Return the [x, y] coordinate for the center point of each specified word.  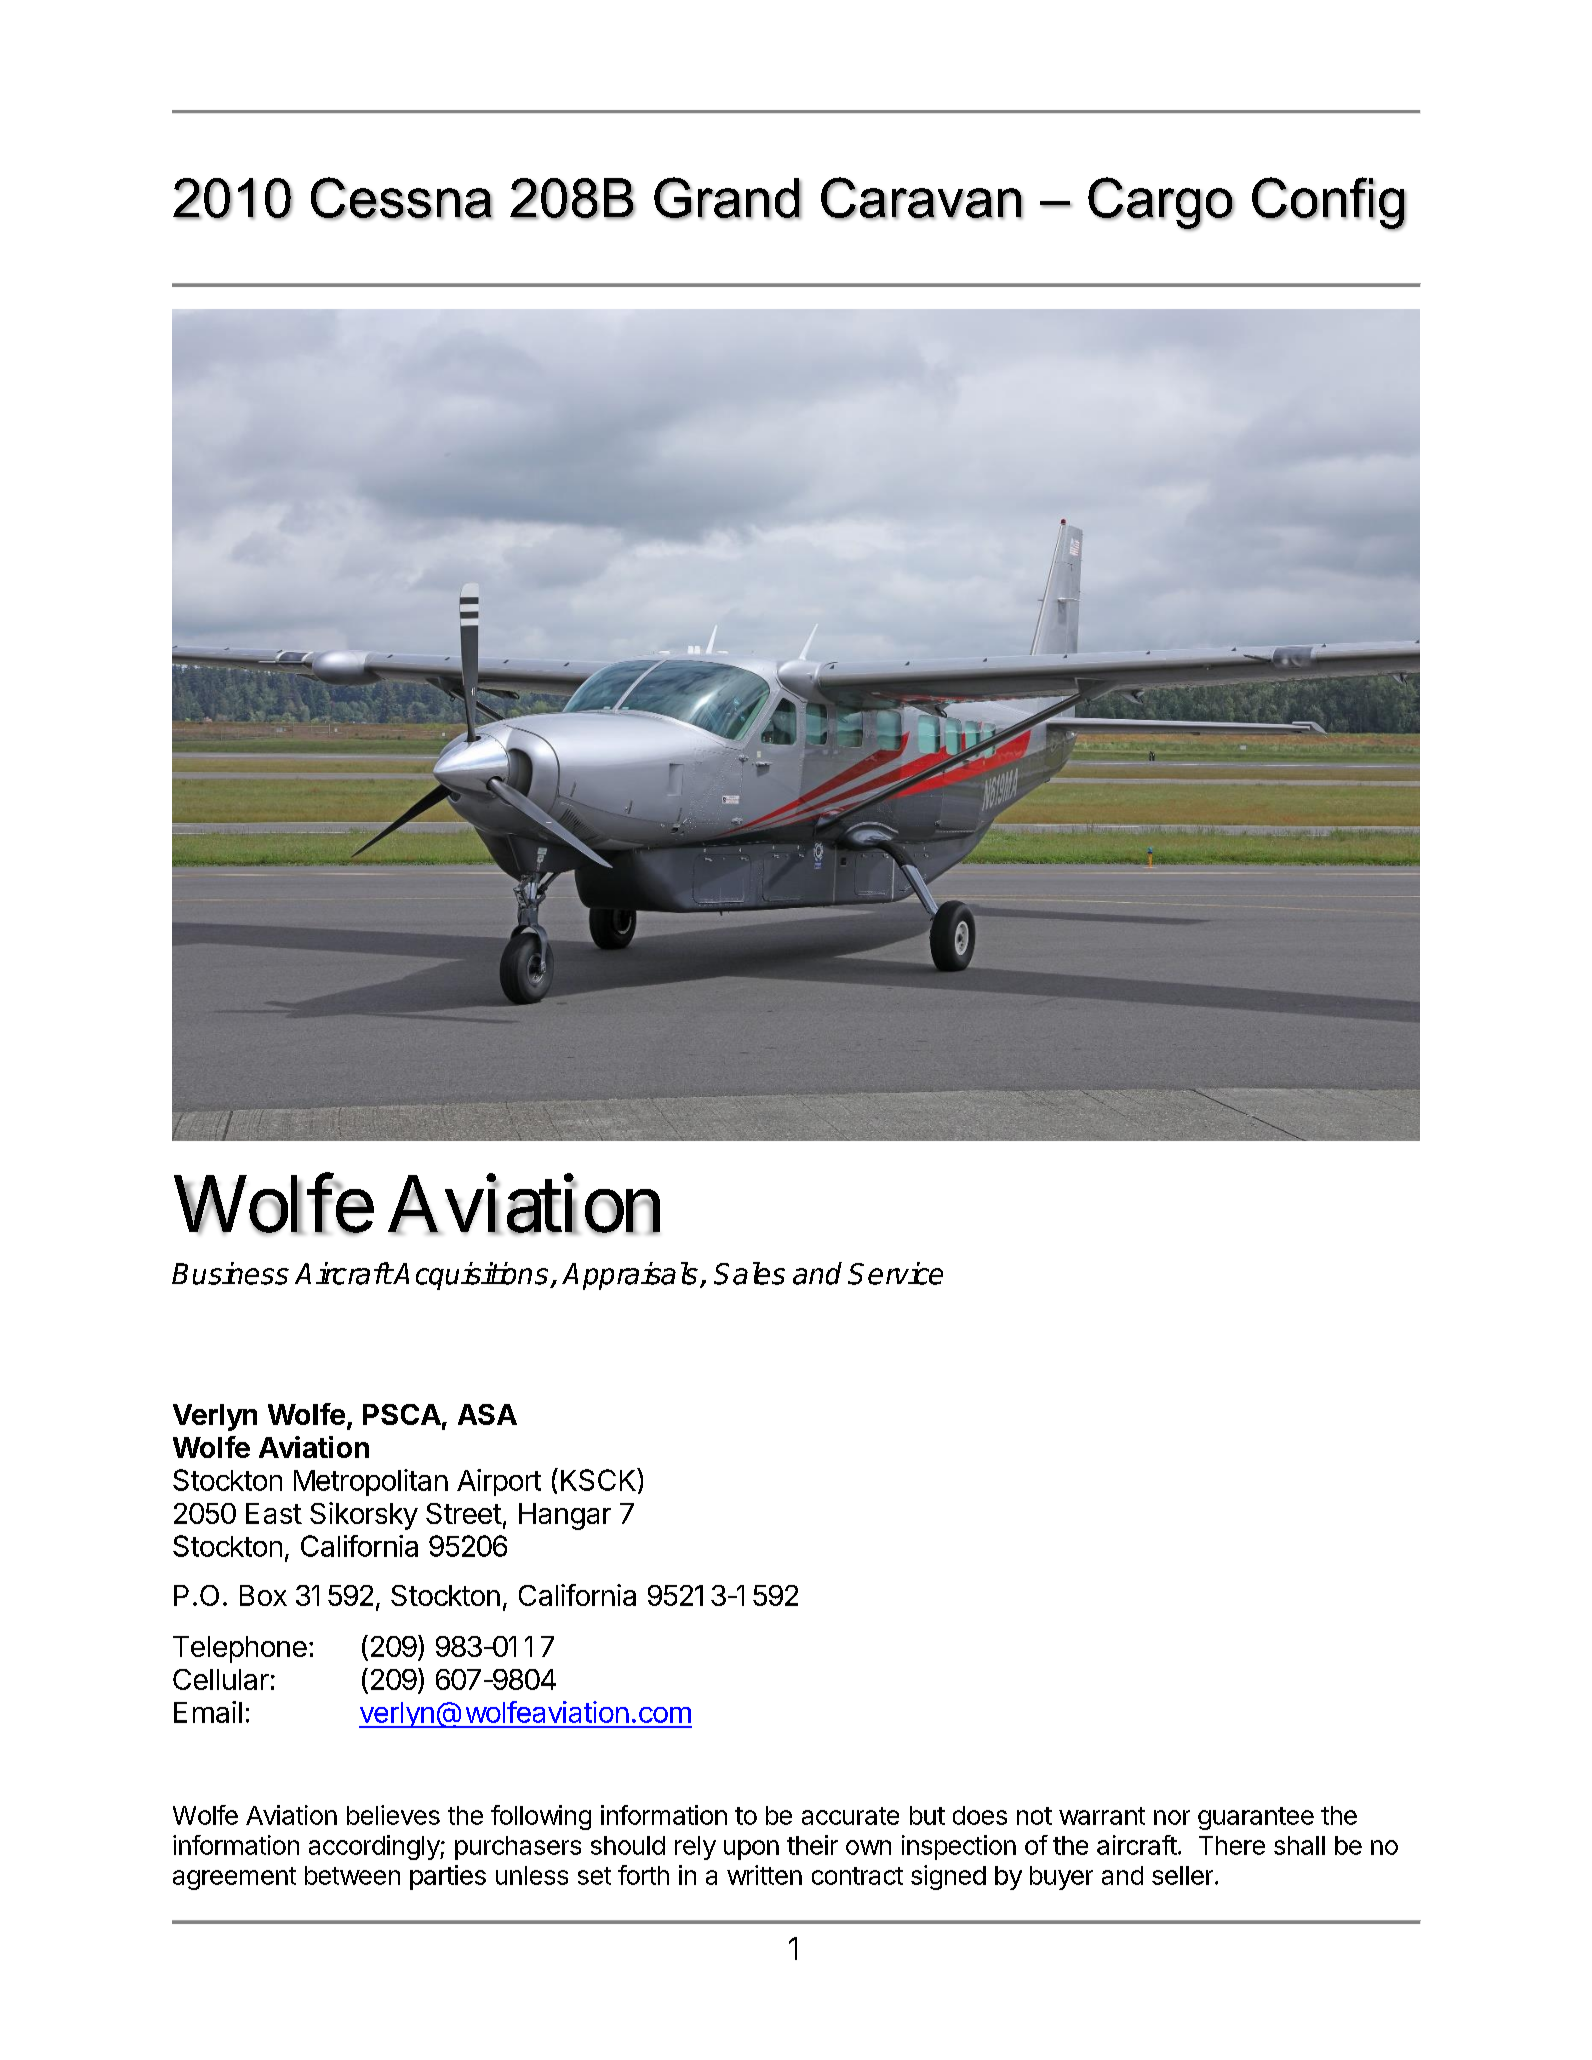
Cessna [402, 198]
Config [1329, 204]
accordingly [375, 1847]
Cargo [1161, 204]
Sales [749, 1273]
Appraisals [630, 1276]
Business [230, 1273]
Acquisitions [471, 1276]
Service [895, 1273]
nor [1172, 1817]
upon [751, 1850]
